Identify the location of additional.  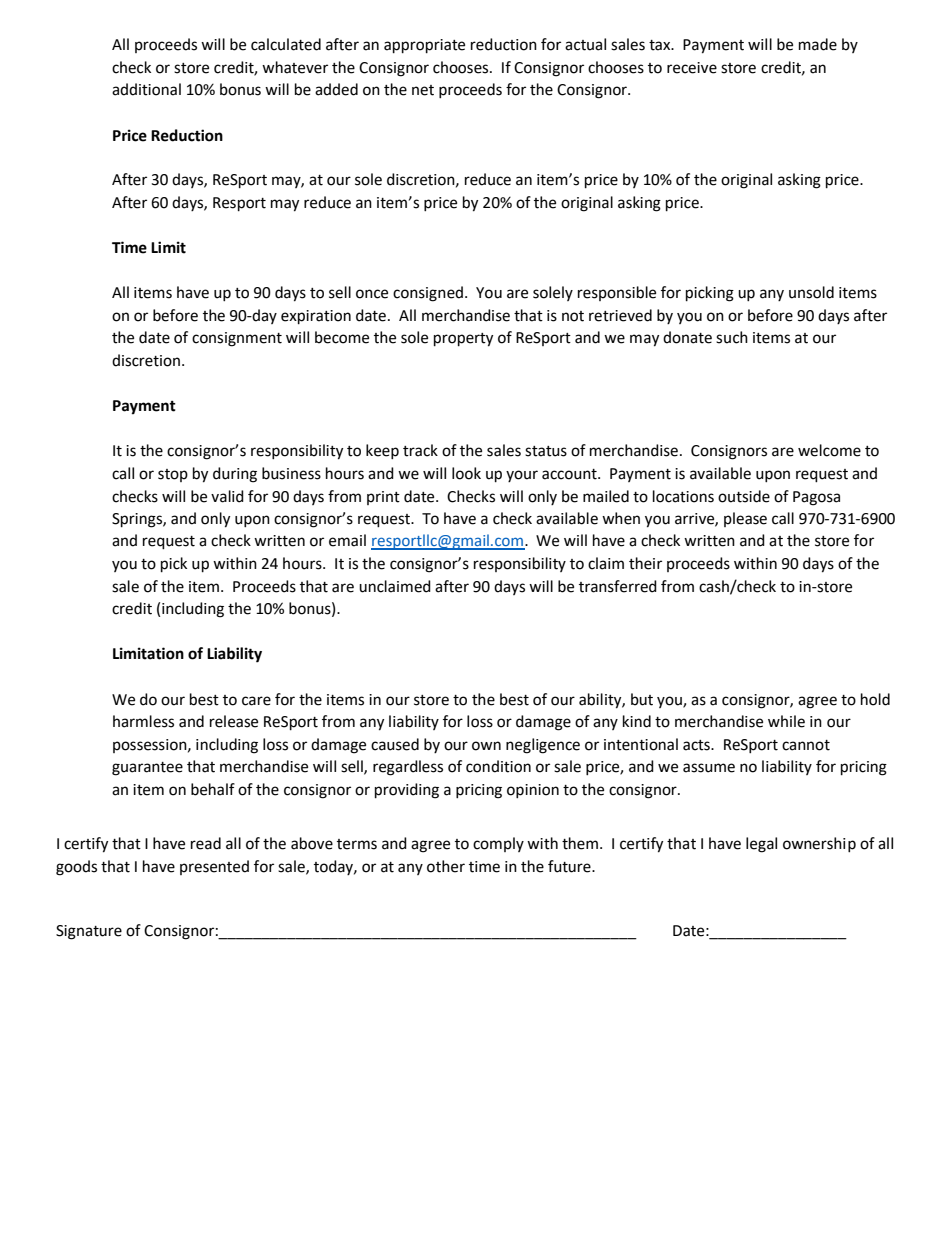
(146, 89).
